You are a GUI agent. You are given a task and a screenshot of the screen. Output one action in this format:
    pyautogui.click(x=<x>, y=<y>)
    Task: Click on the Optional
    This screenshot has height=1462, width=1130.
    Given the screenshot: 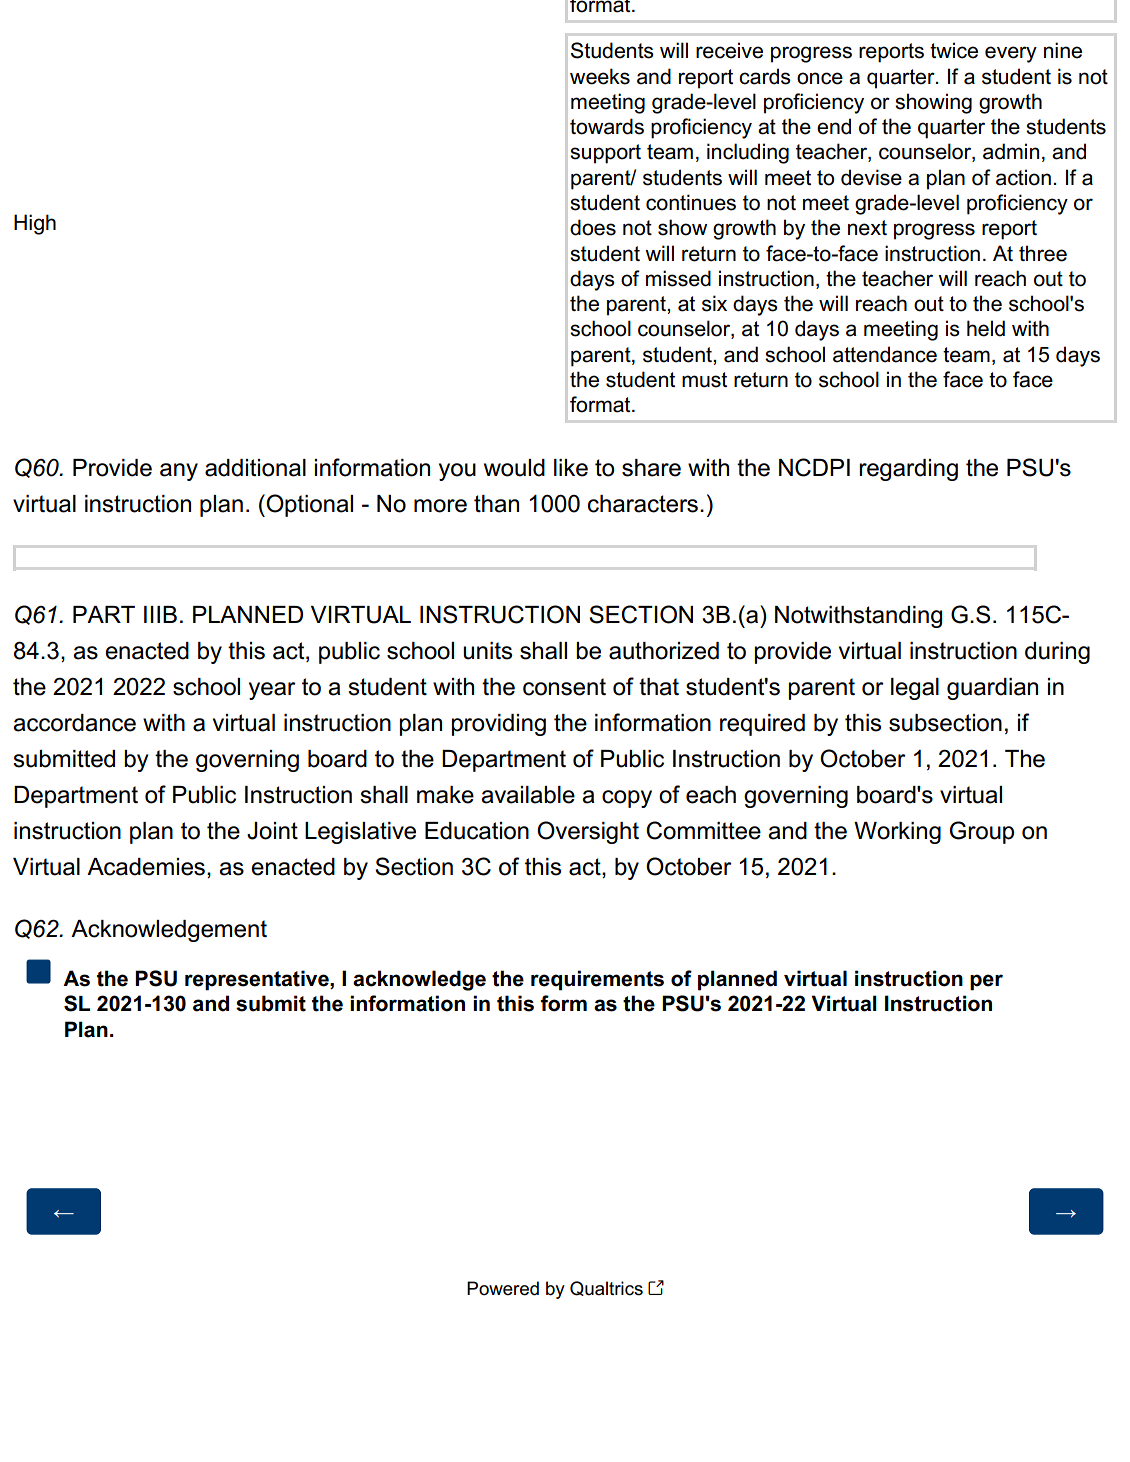 What is the action you would take?
    pyautogui.click(x=308, y=505)
